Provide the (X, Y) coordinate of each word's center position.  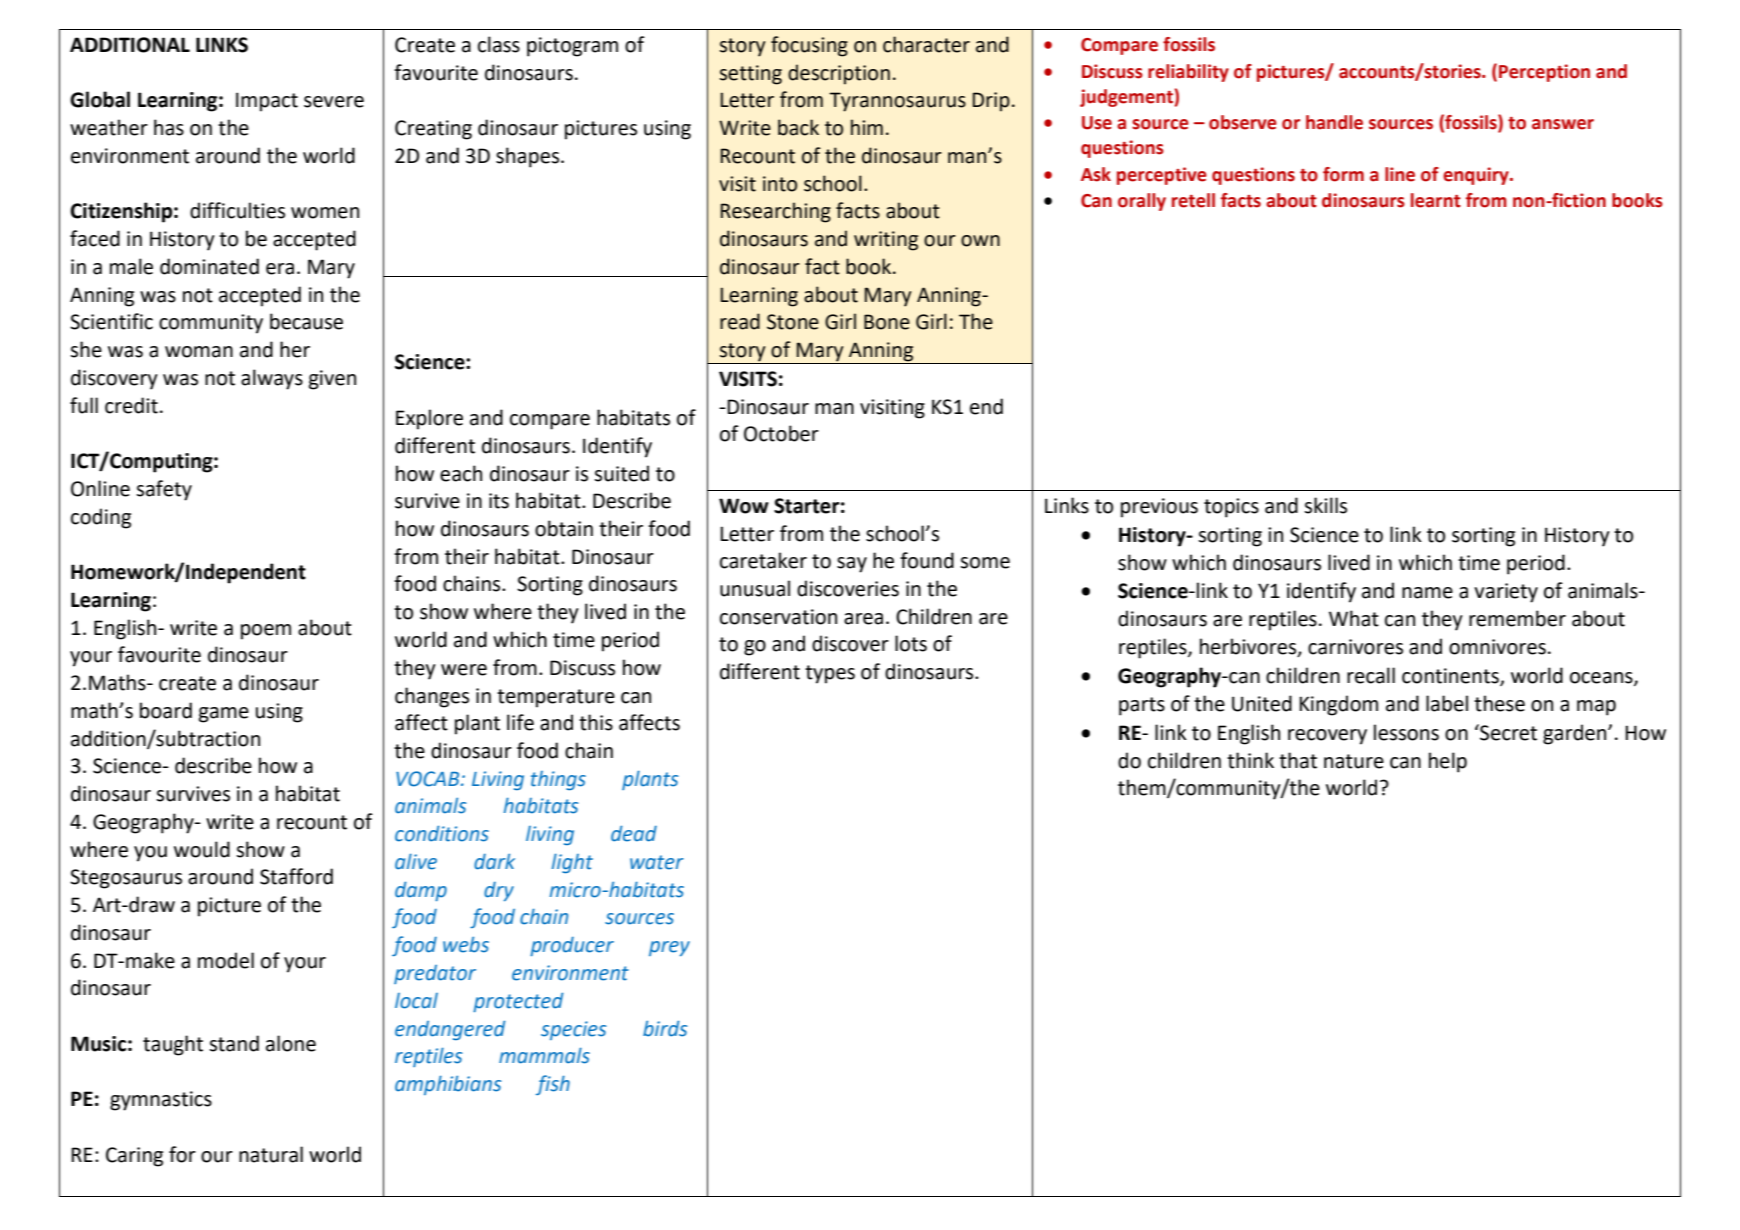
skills (1325, 505)
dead (634, 833)
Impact (267, 102)
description (839, 74)
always (272, 379)
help (1448, 762)
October (781, 433)
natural (271, 1154)
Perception (1544, 73)
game (224, 715)
